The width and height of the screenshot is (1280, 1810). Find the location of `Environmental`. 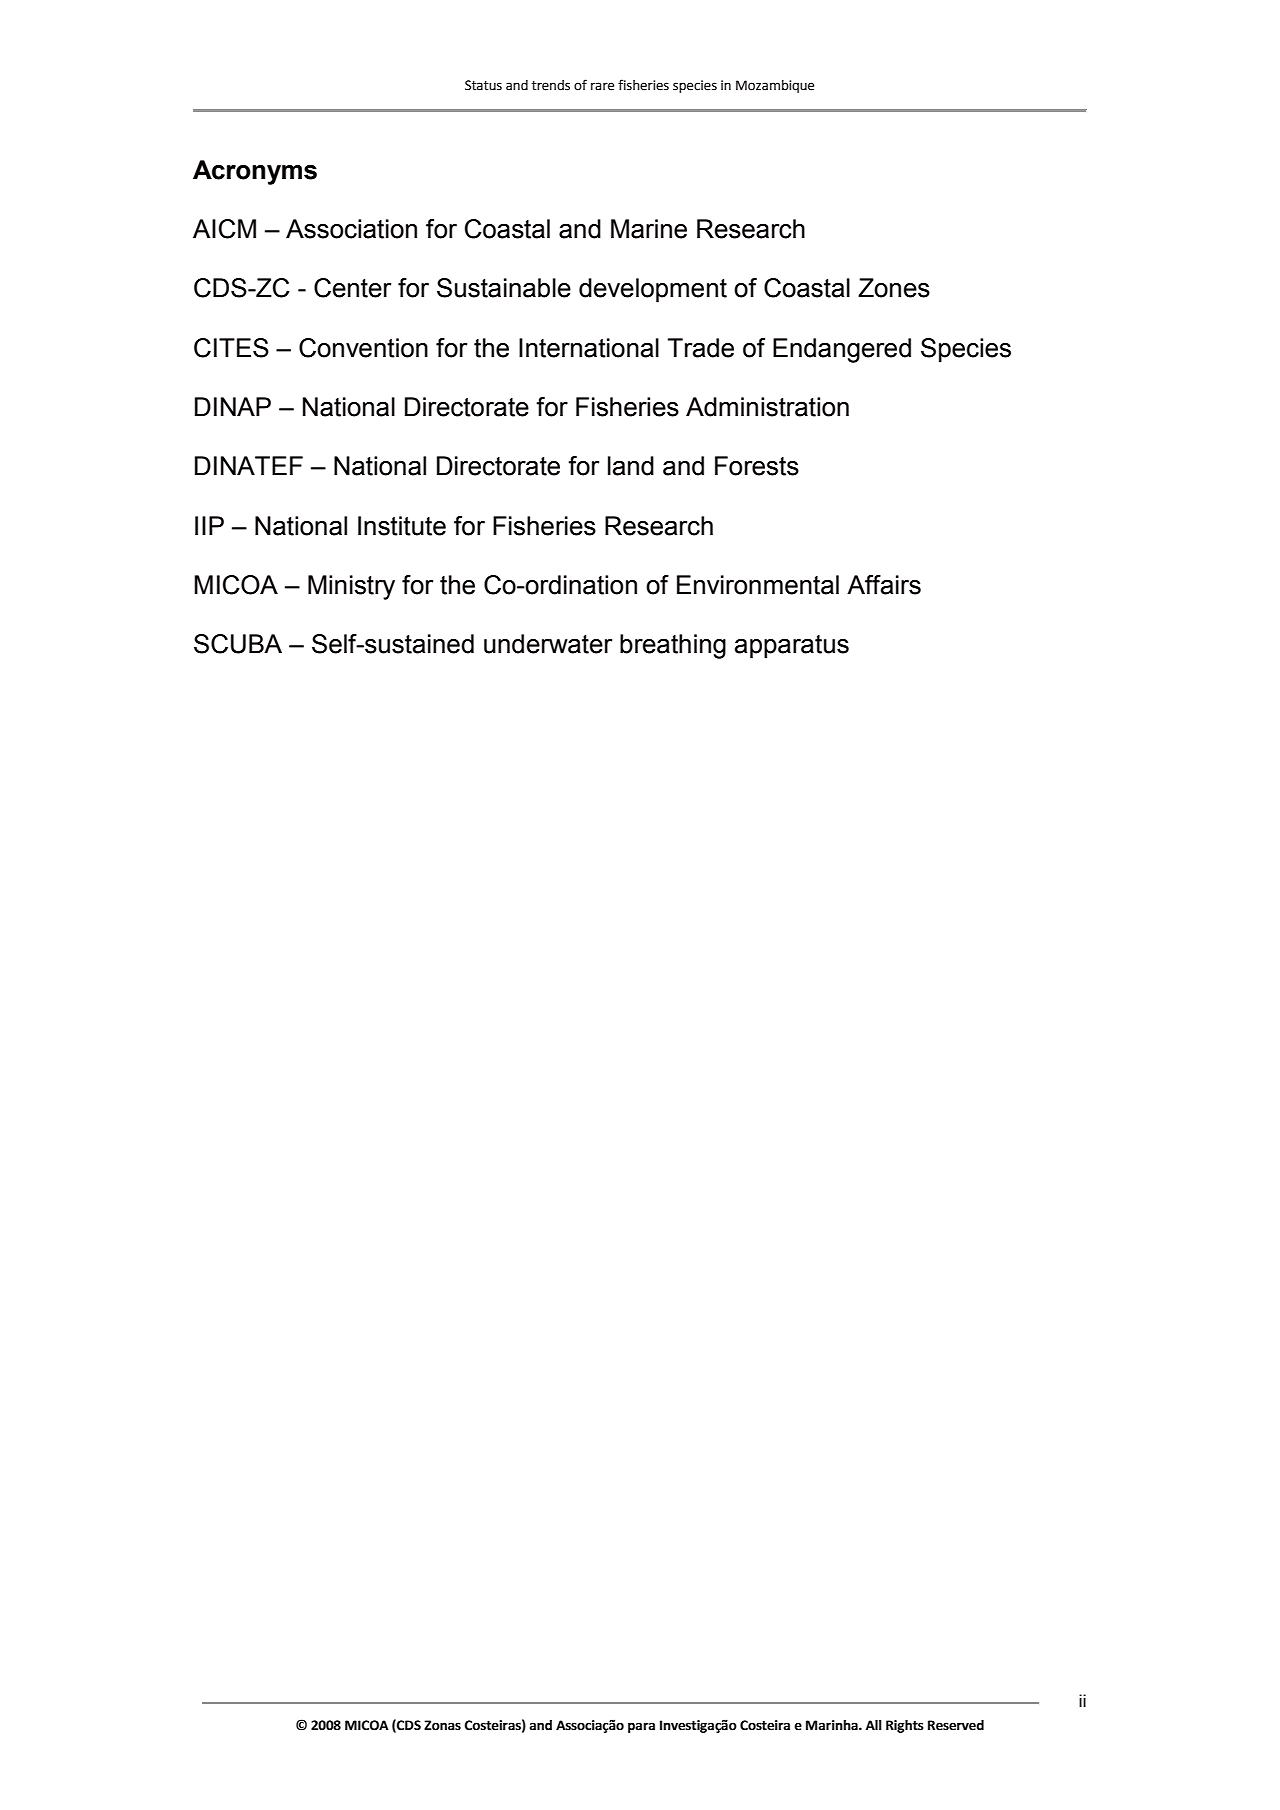

Environmental is located at coordinates (758, 585).
